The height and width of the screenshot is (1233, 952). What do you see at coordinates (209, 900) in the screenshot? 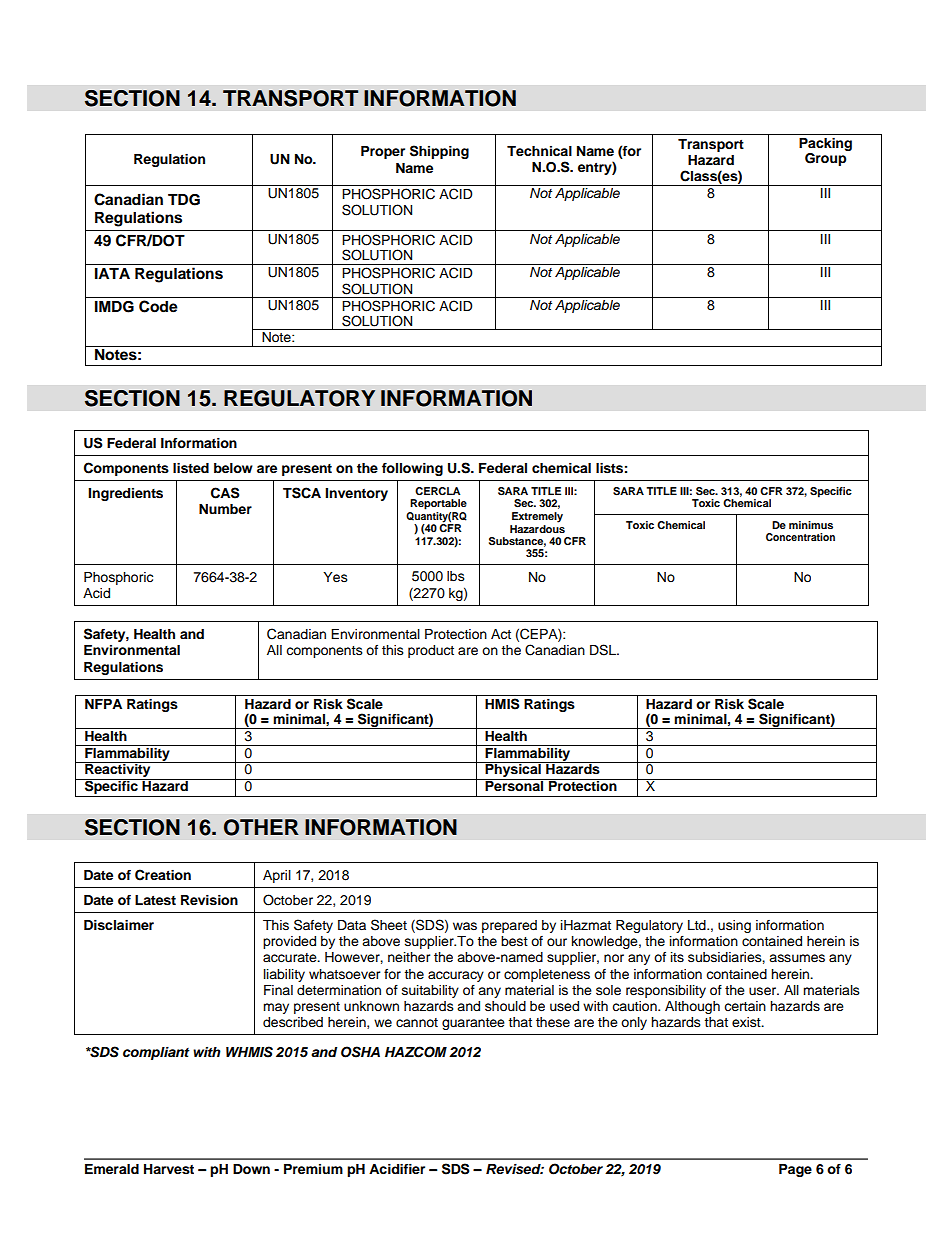
I see `Revision` at bounding box center [209, 900].
